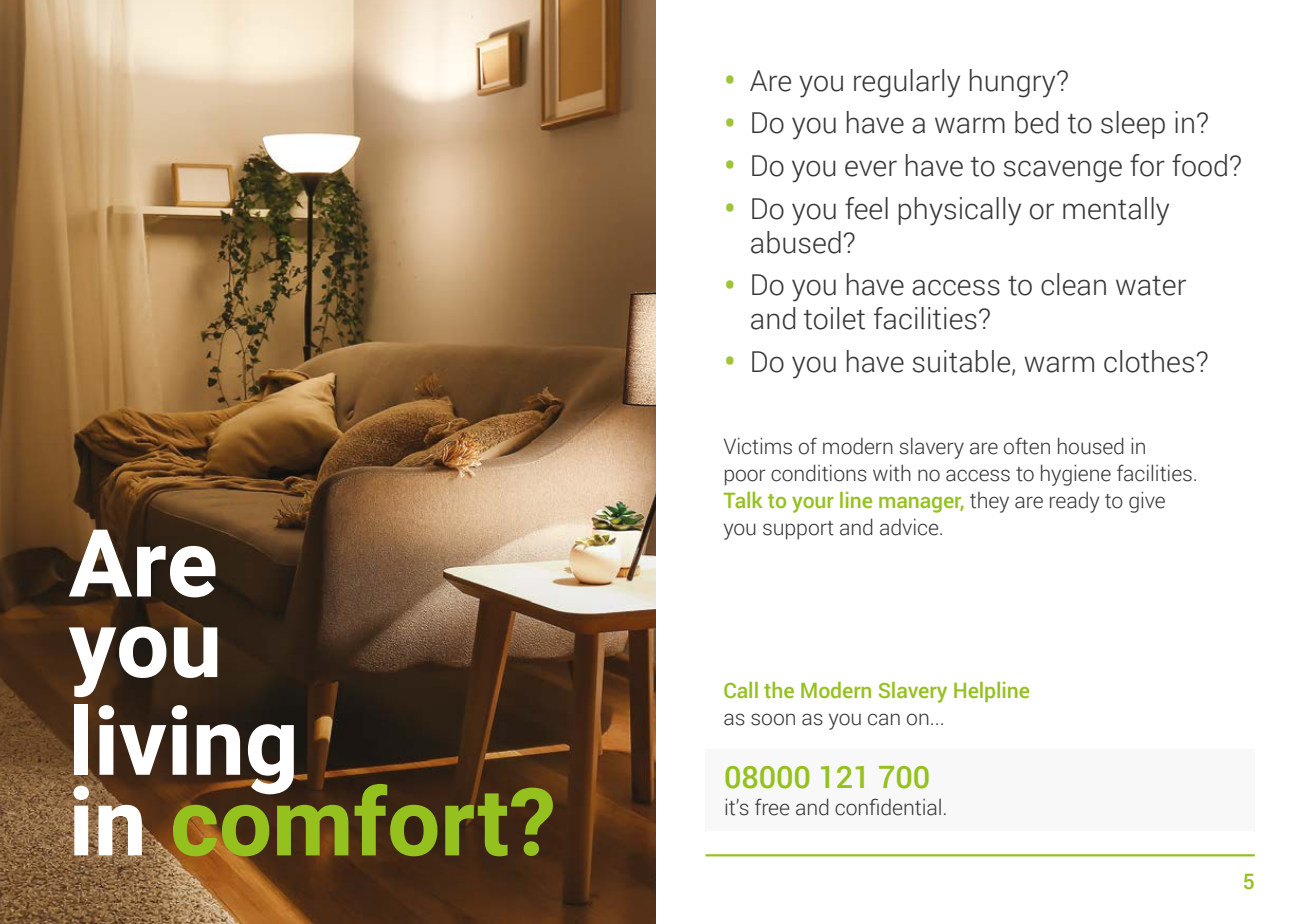 The height and width of the screenshot is (924, 1311). I want to click on support, so click(798, 530).
